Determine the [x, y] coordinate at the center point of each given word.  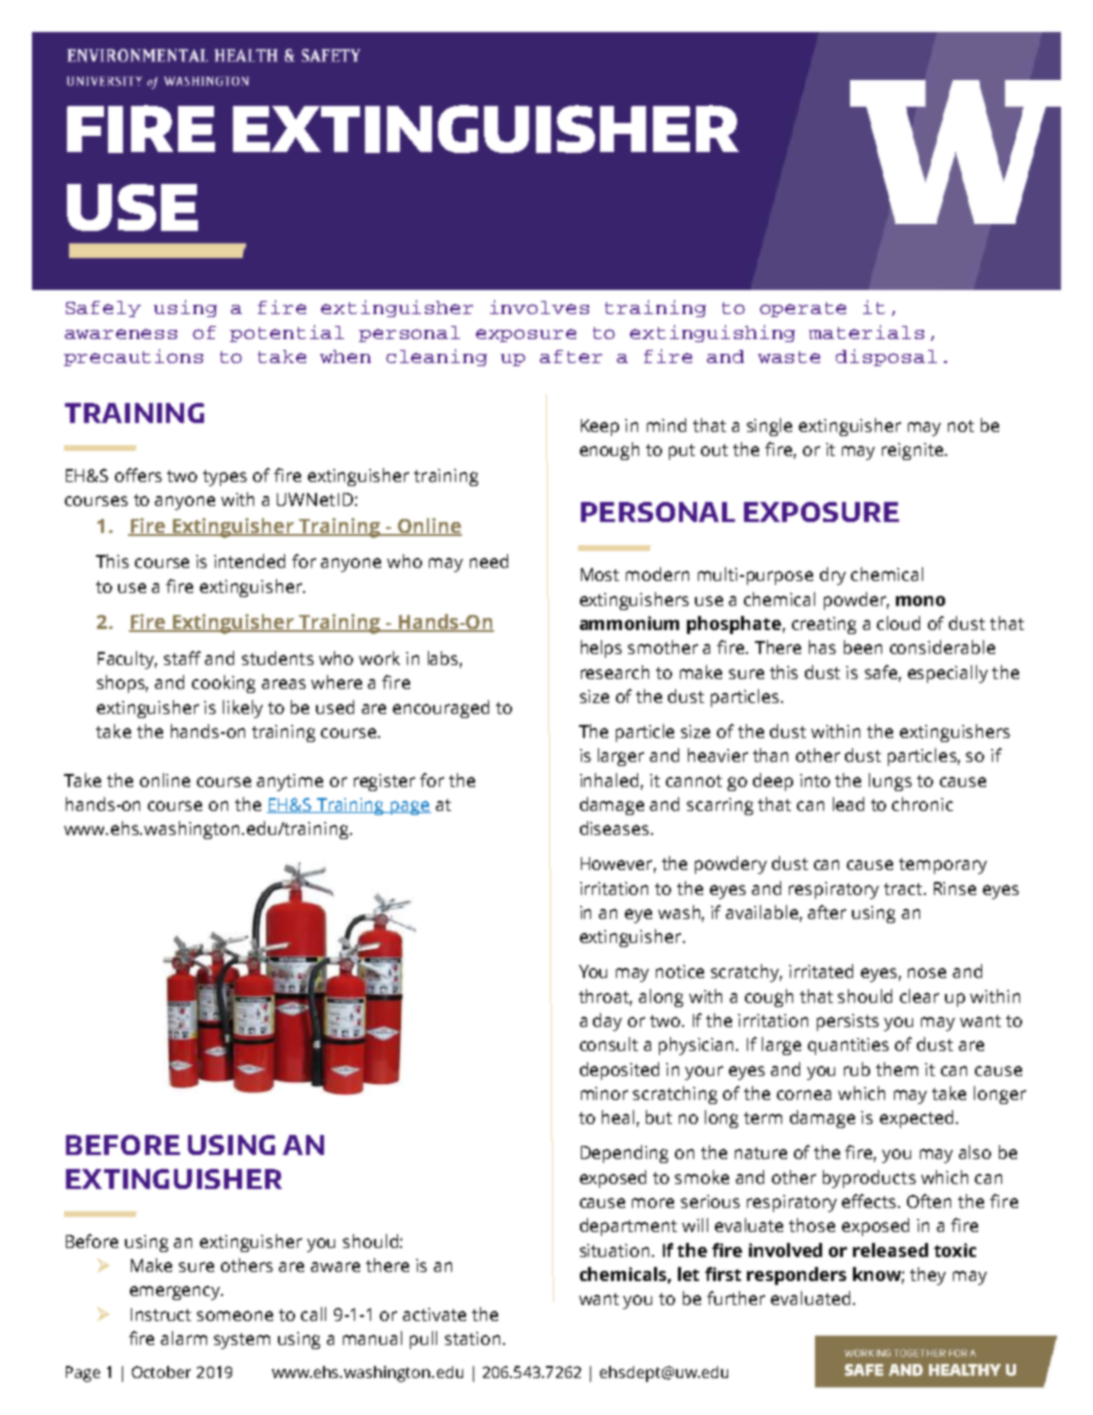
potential [287, 333]
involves [539, 307]
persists [848, 1022]
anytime [290, 782]
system [242, 1341]
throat [605, 997]
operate [803, 309]
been [863, 647]
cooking [223, 684]
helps [601, 649]
